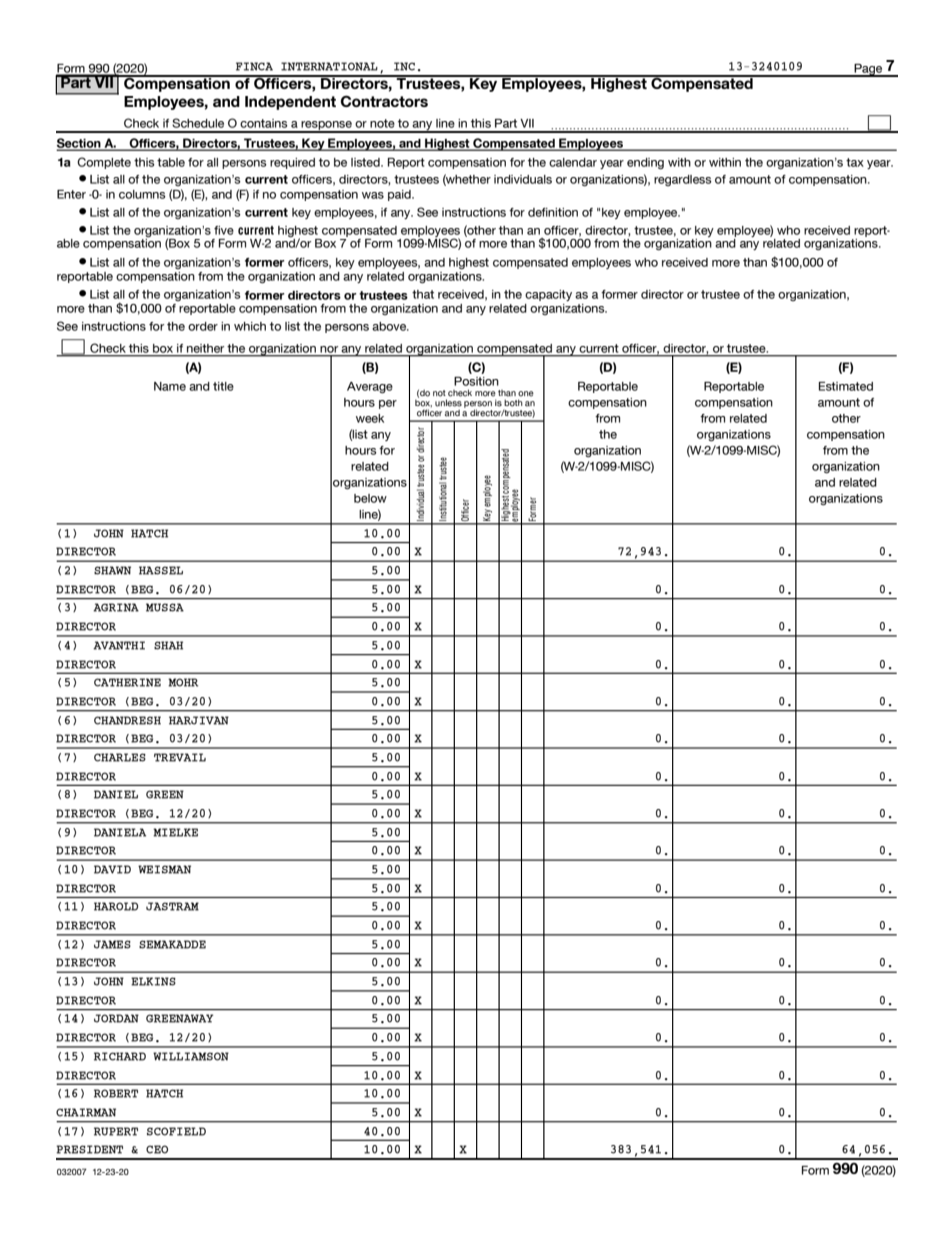 The image size is (952, 1233). I want to click on SCOFIELD, so click(176, 1131).
